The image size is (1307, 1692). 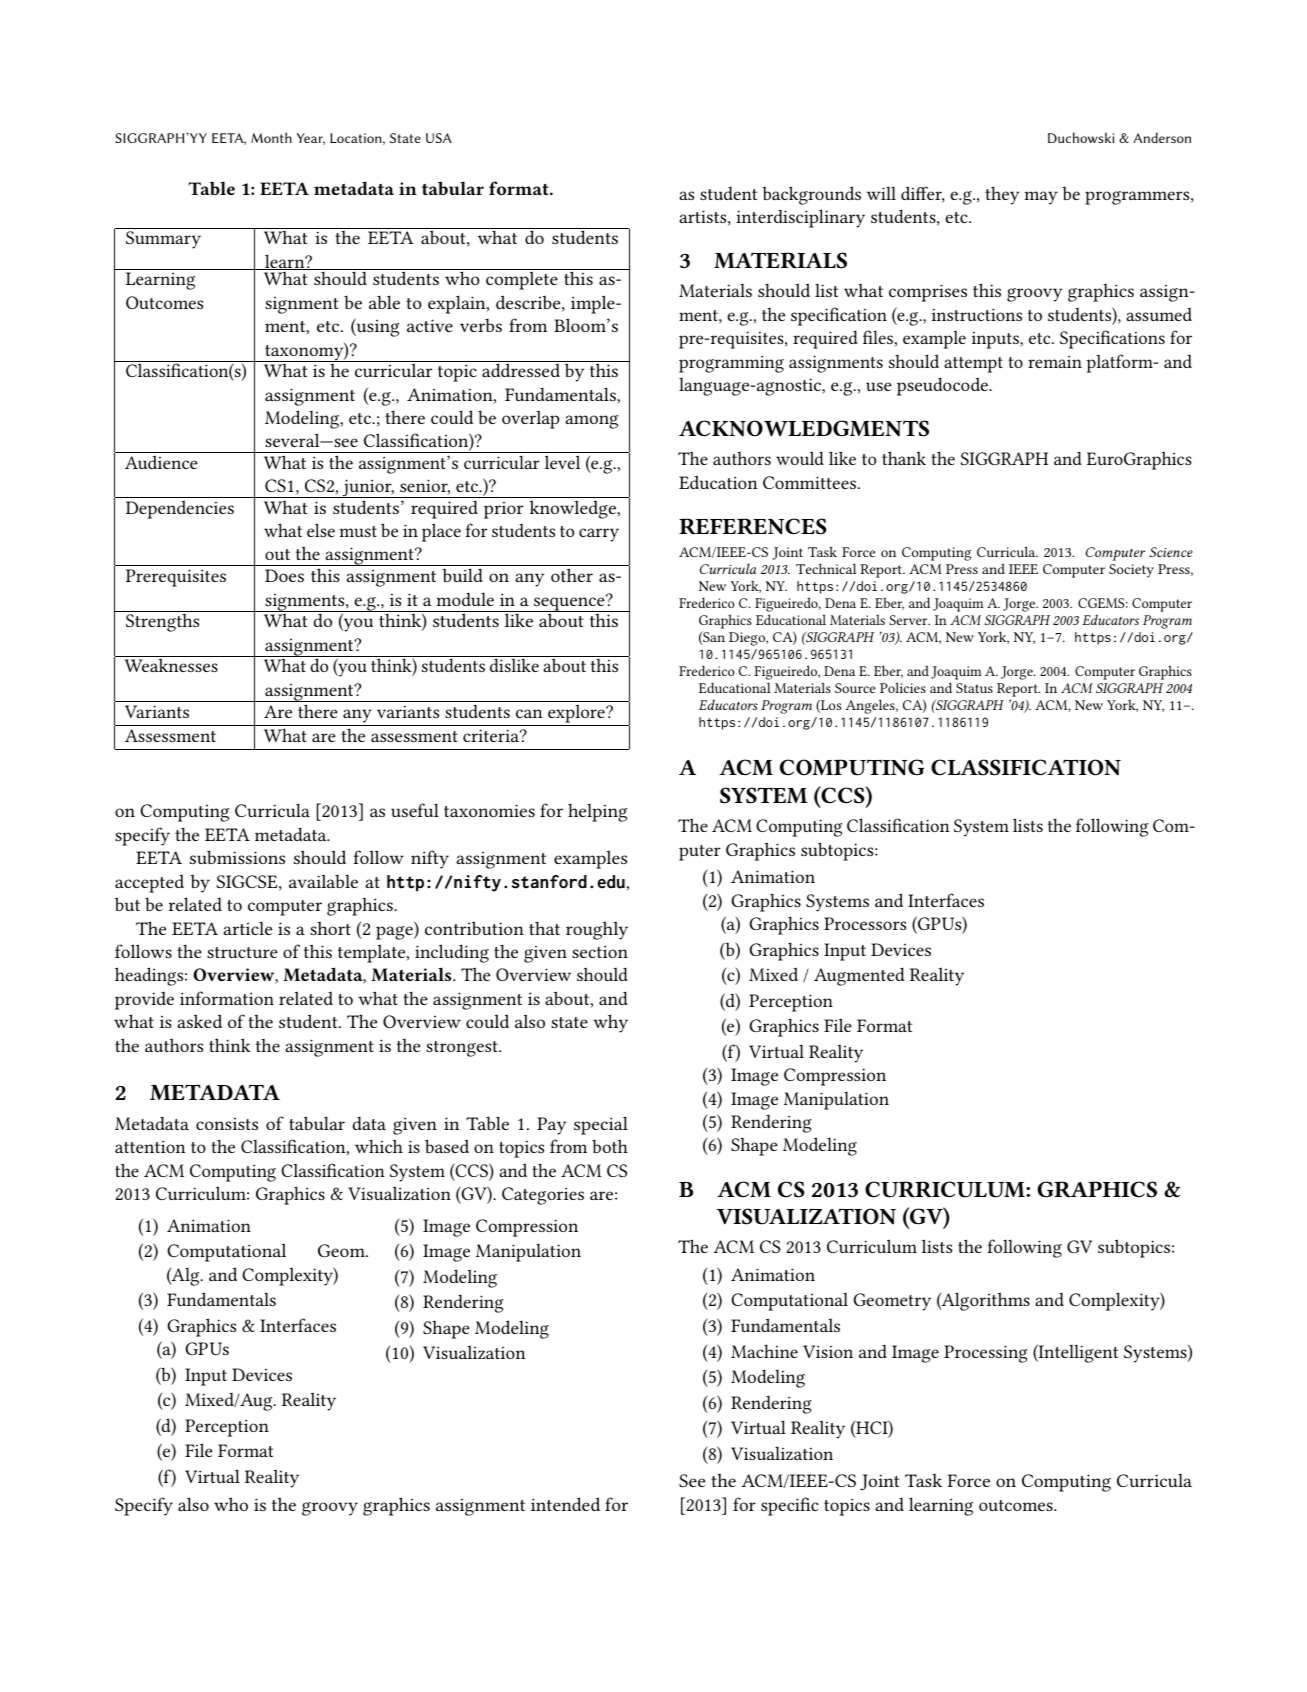 I want to click on Society, so click(x=1131, y=571).
